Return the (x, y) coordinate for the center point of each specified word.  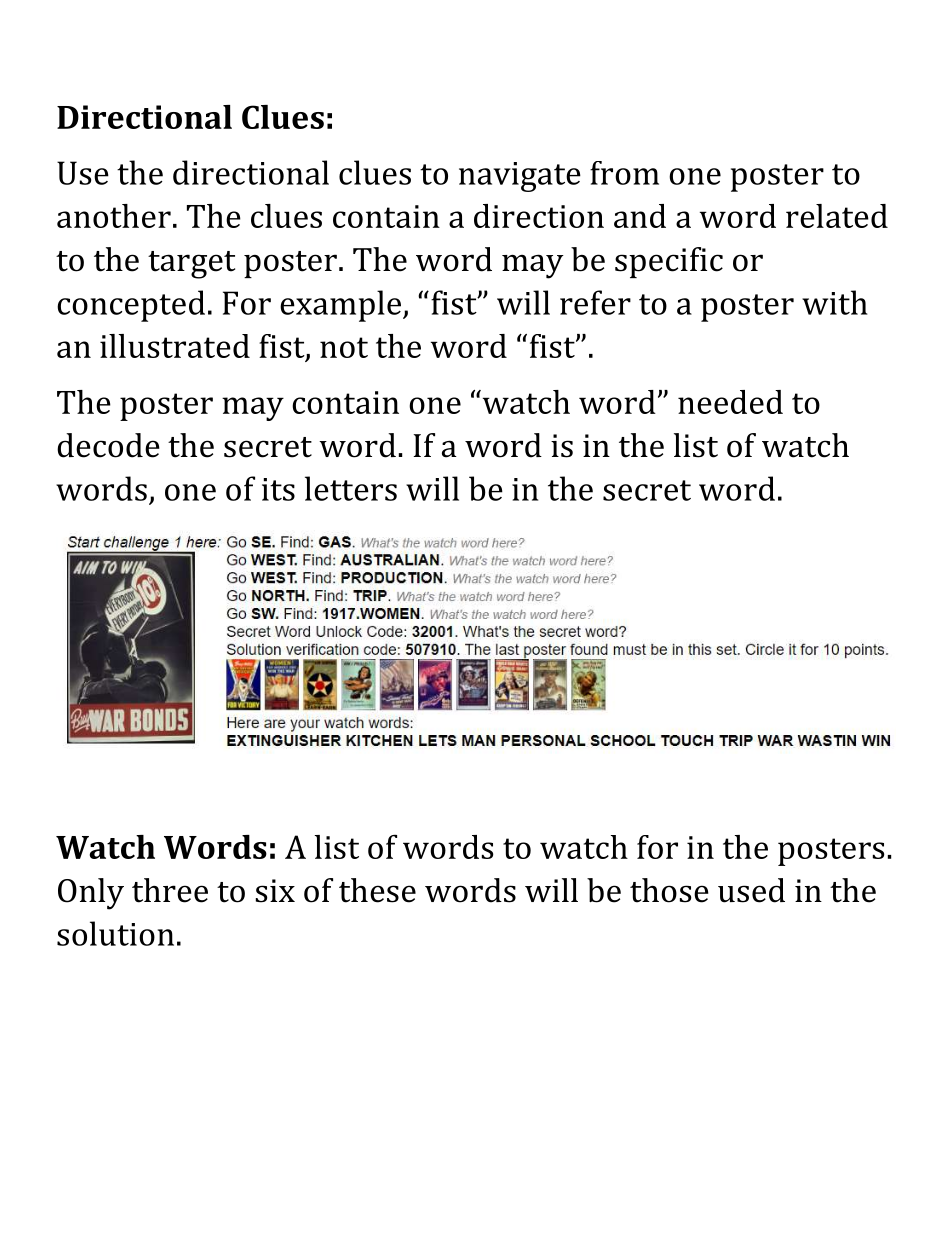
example (340, 306)
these (377, 890)
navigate (520, 177)
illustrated (175, 346)
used (751, 890)
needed (730, 402)
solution (115, 933)
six (275, 891)
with (835, 302)
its (278, 489)
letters (351, 488)
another (114, 216)
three (170, 890)
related (837, 216)
